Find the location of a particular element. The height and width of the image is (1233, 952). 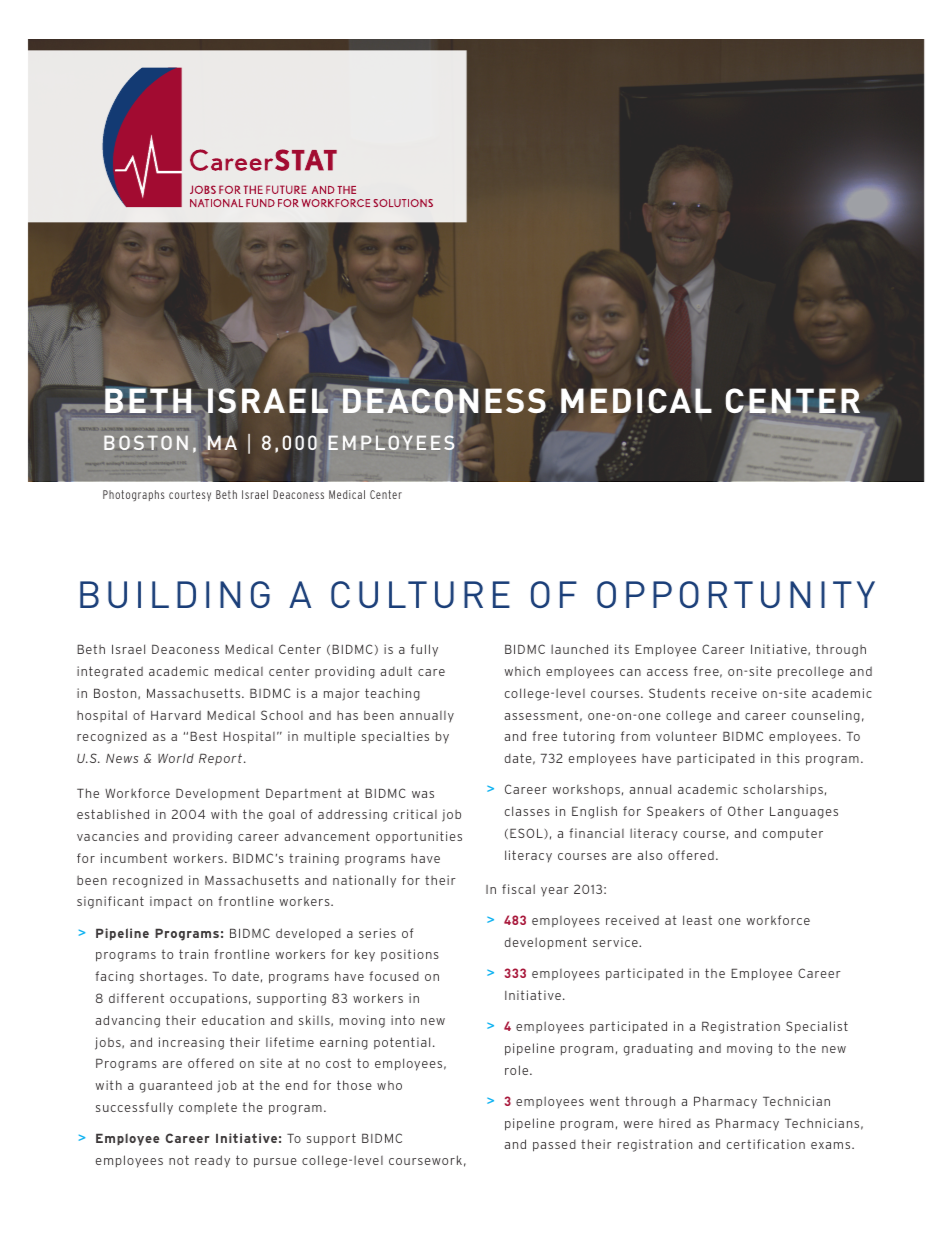

launched is located at coordinates (579, 649).
